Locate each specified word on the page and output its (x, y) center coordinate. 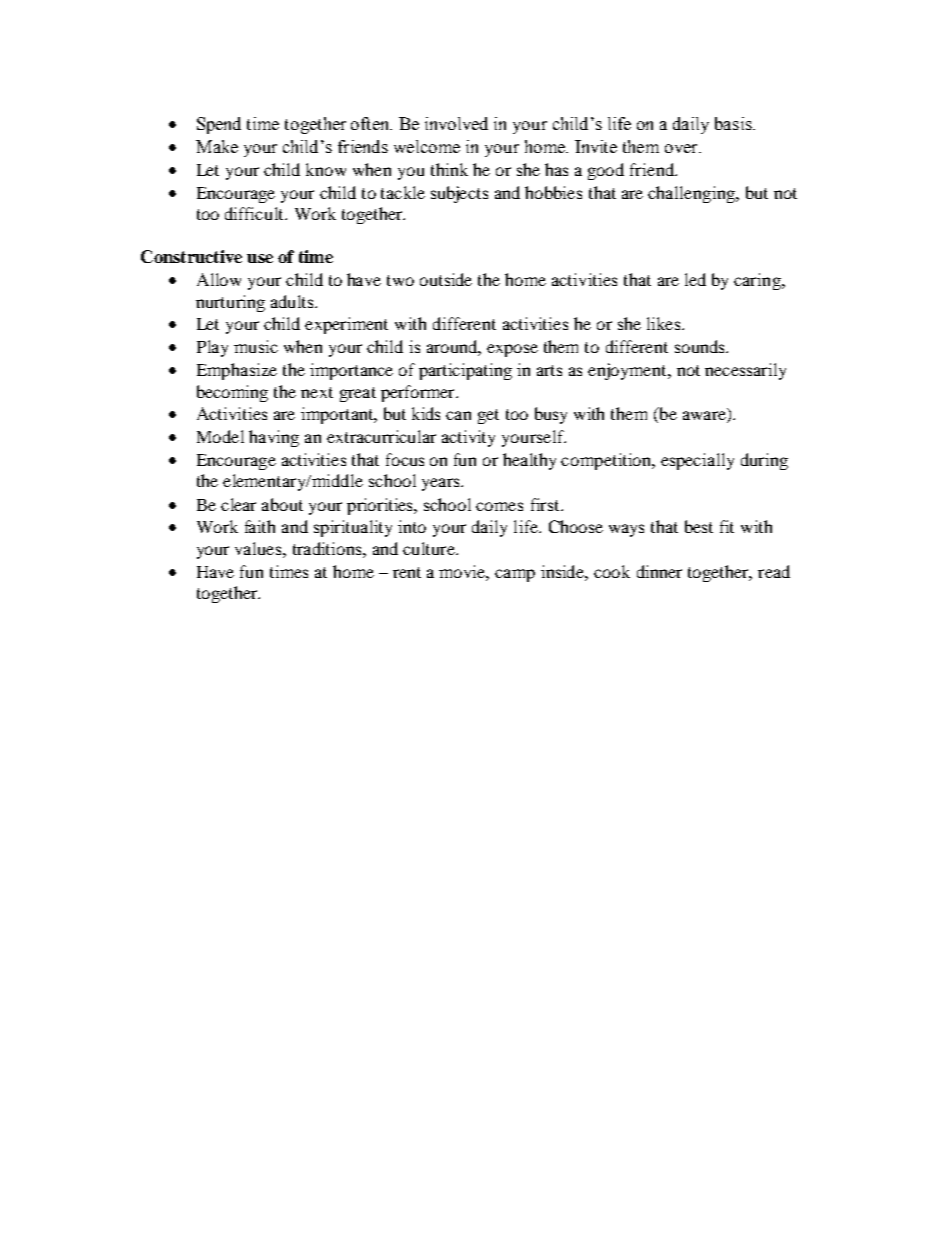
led (695, 279)
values (259, 548)
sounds (701, 346)
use (260, 258)
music (256, 346)
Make (217, 146)
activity (468, 438)
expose (512, 350)
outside (446, 279)
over (682, 148)
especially (697, 461)
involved (456, 123)
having (274, 438)
